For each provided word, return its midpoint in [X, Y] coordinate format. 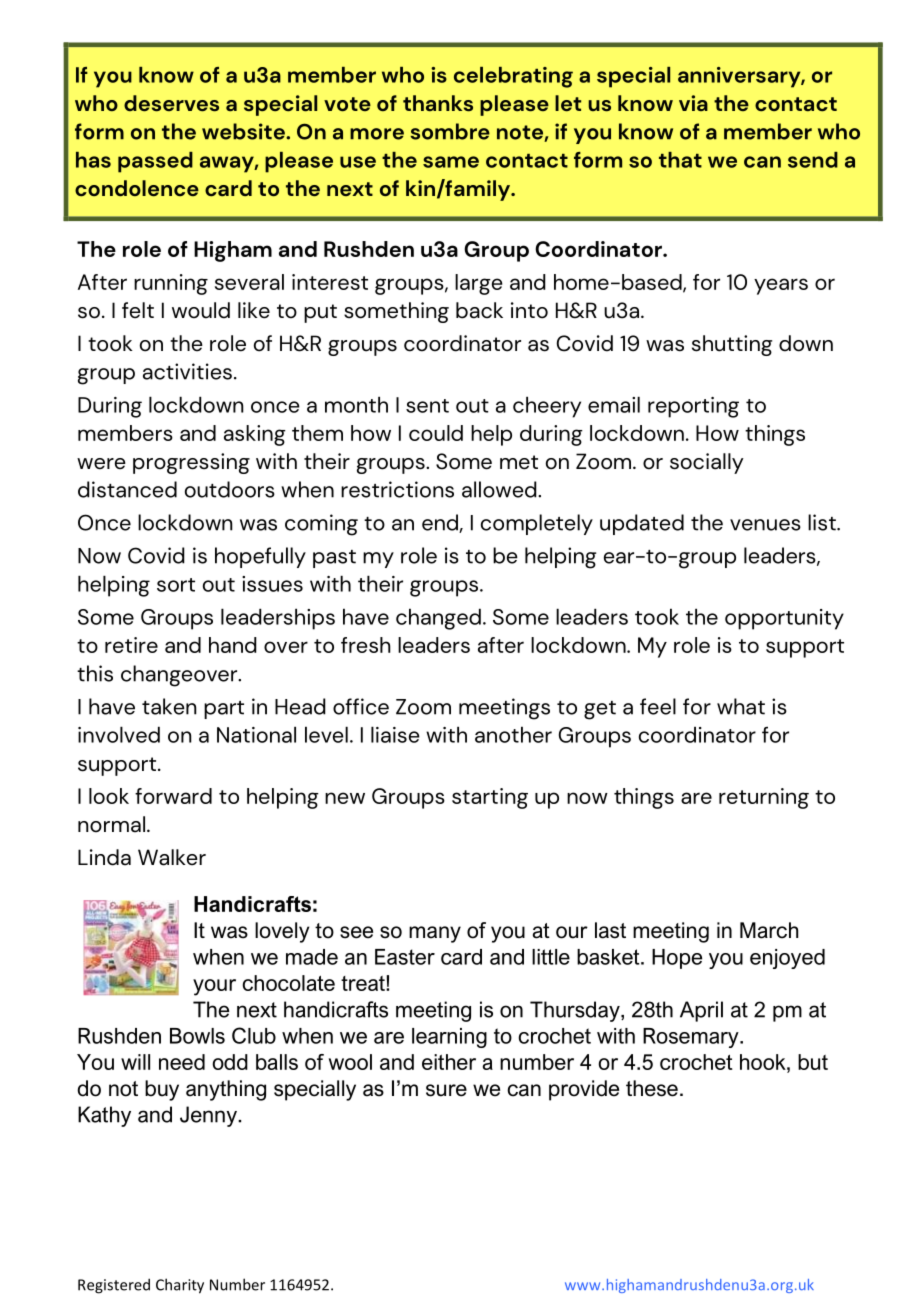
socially [707, 463]
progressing [191, 463]
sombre [450, 131]
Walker [172, 857]
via [693, 103]
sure [446, 1090]
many [435, 934]
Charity [180, 1286]
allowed [500, 489]
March [769, 930]
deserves [171, 103]
